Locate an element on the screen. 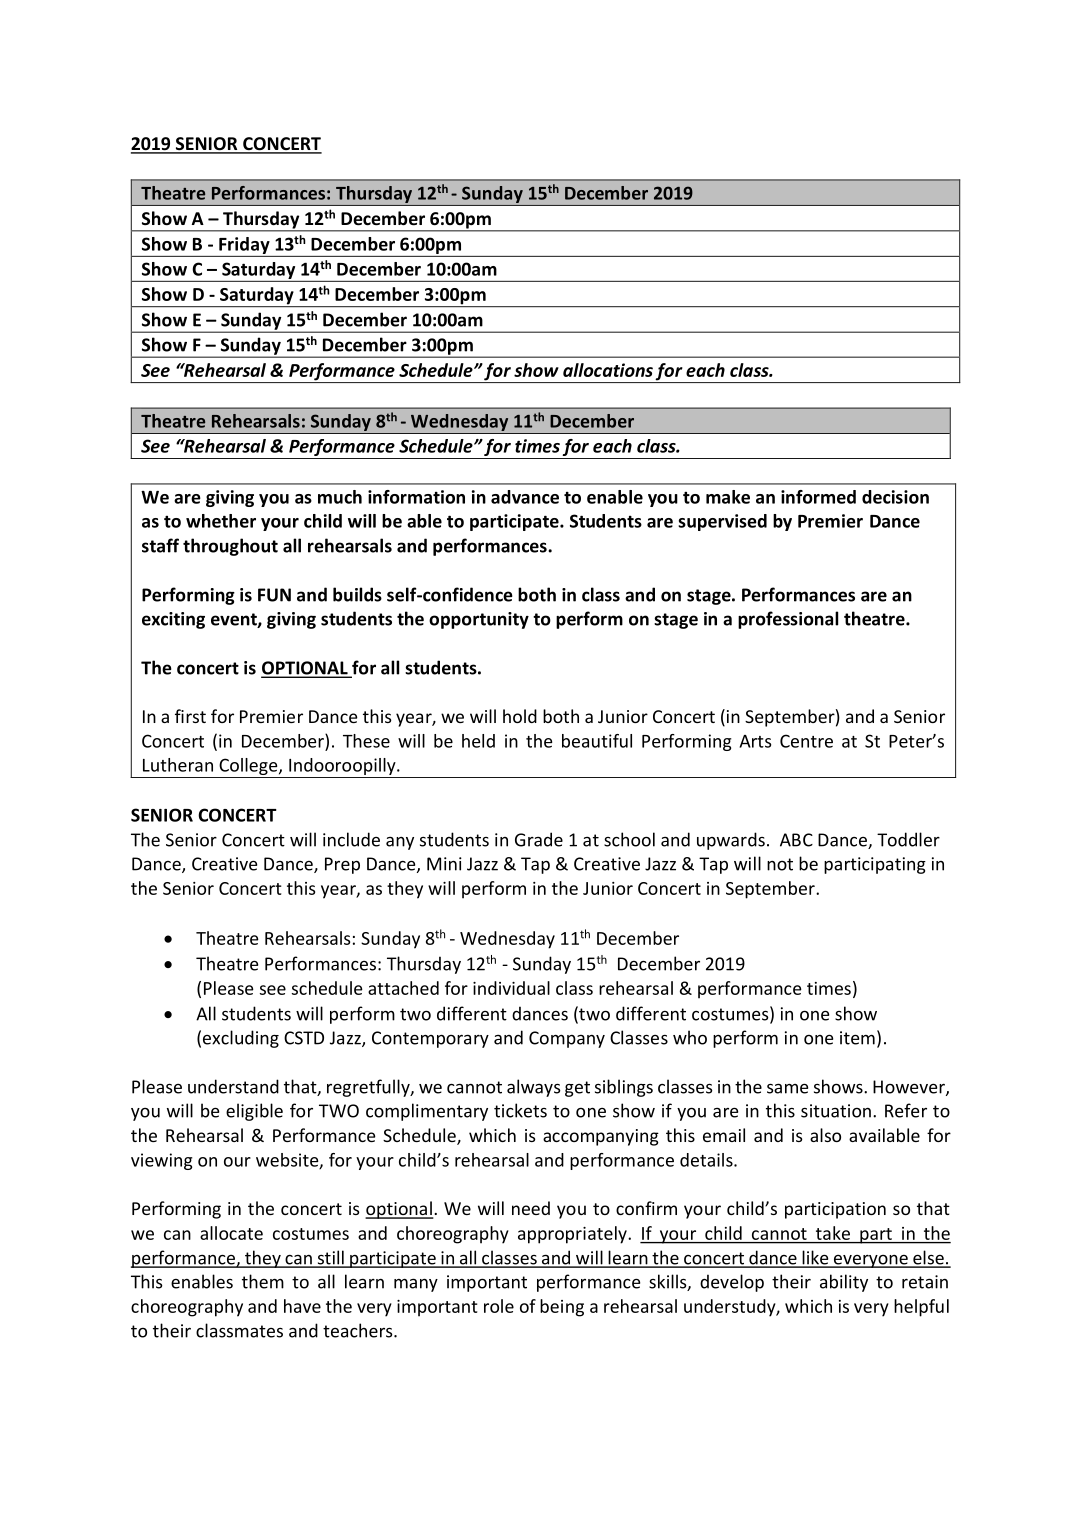  allocations is located at coordinates (608, 370).
